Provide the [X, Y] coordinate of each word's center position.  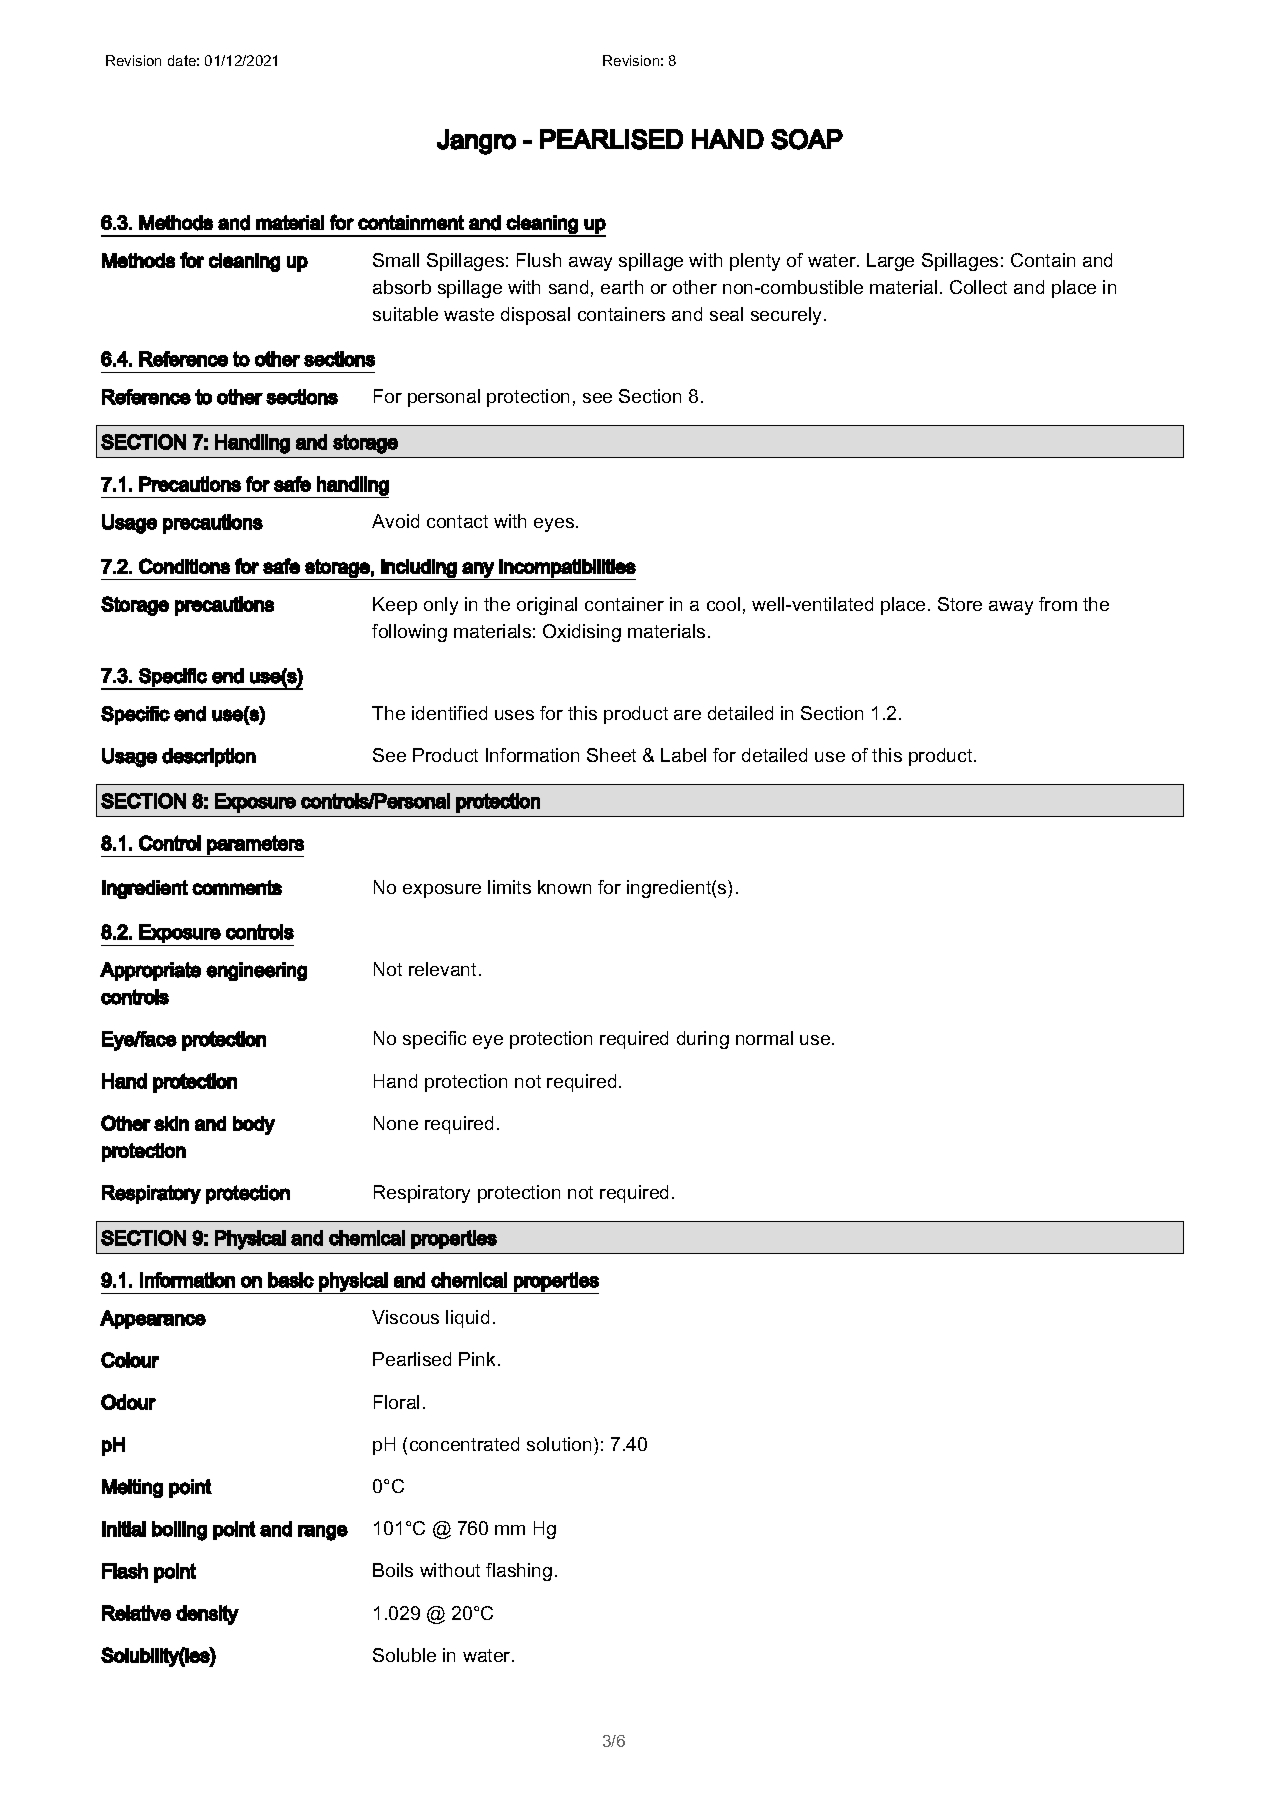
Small [396, 260]
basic [291, 1280]
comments [237, 887]
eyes [555, 525]
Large [890, 262]
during [703, 1040]
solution [559, 1444]
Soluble [404, 1655]
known [564, 887]
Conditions [184, 566]
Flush [539, 260]
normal [764, 1038]
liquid [467, 1319]
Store [960, 604]
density [207, 1615]
